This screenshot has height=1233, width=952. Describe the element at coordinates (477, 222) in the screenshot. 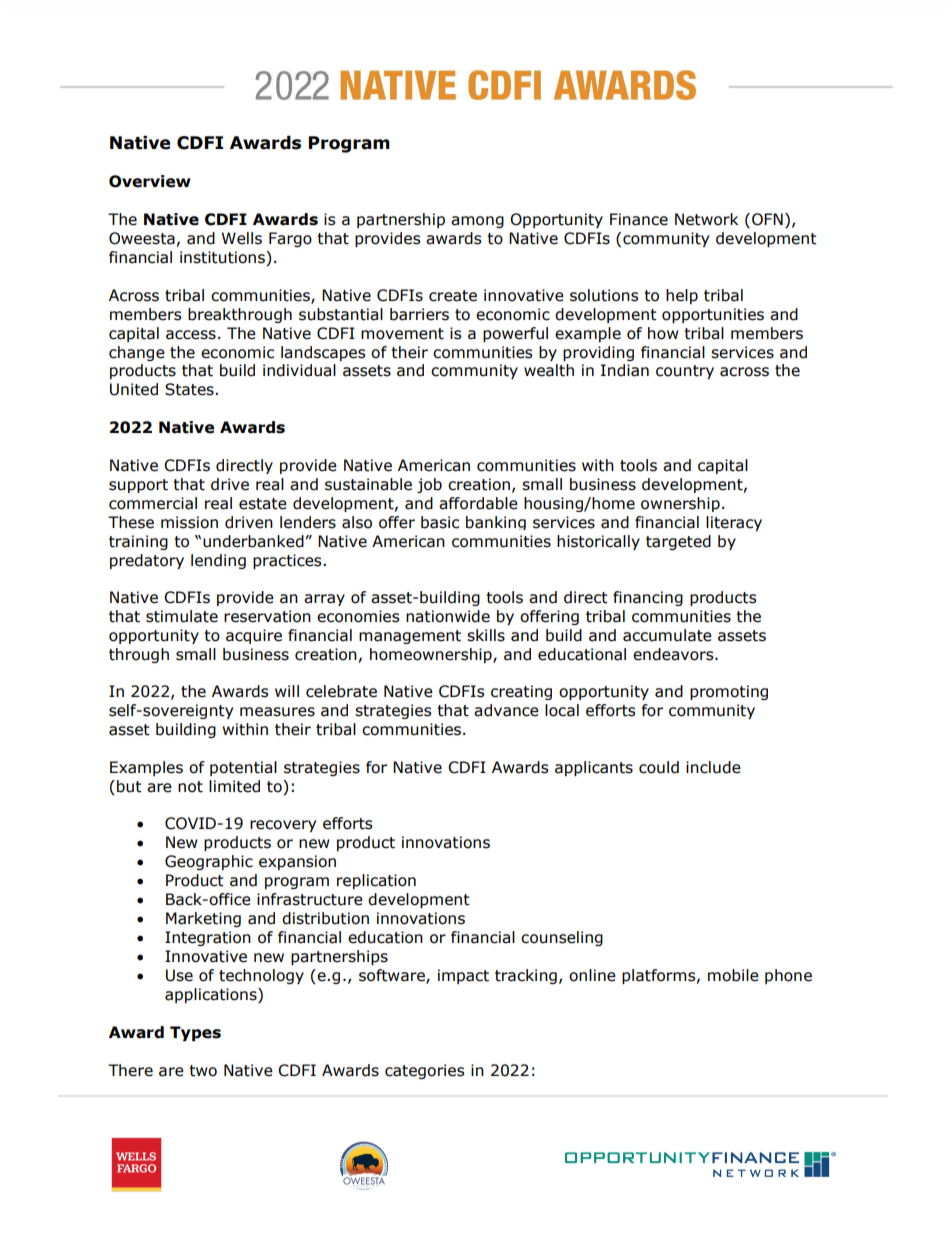

I see `among` at that location.
